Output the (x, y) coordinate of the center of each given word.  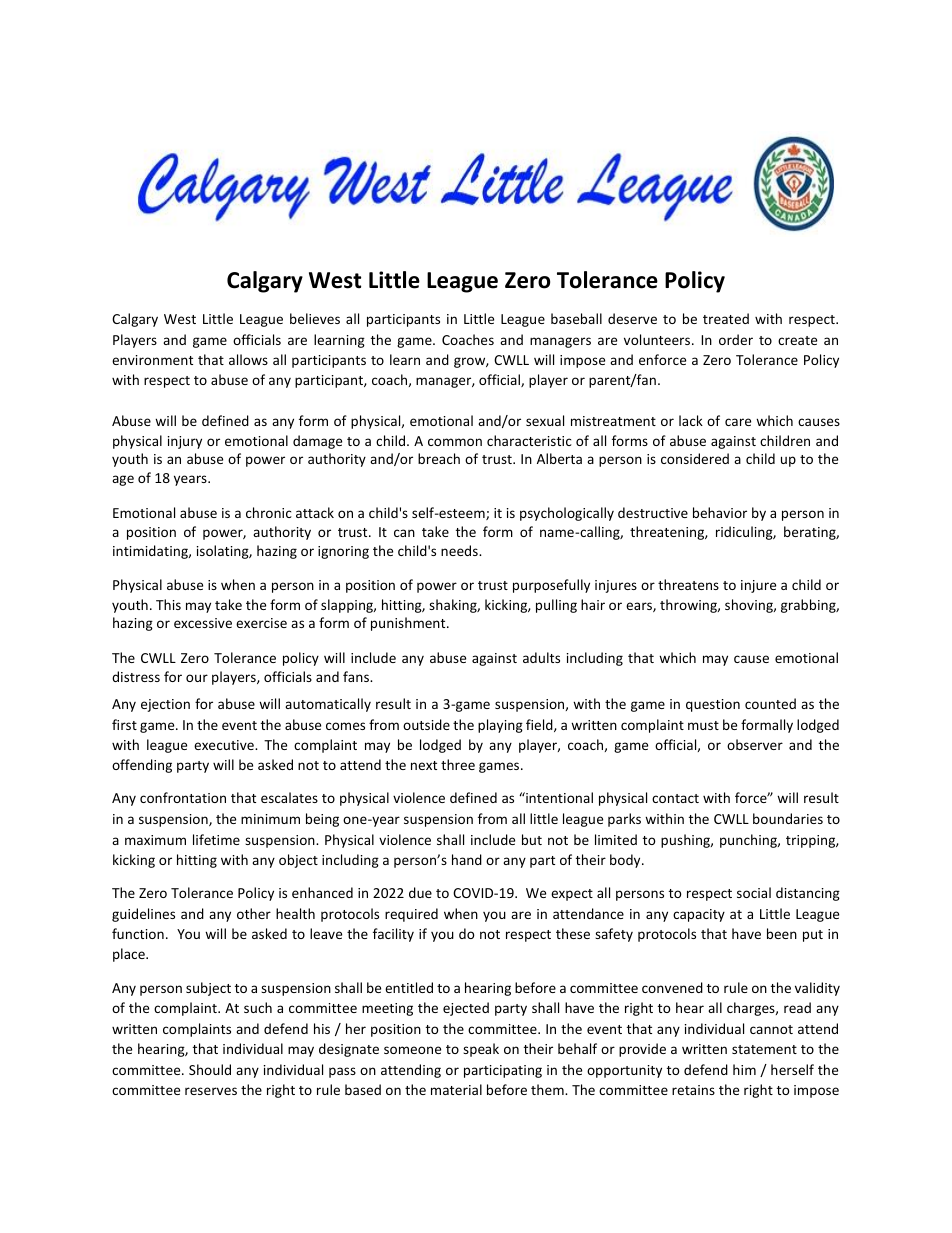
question (713, 705)
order (736, 339)
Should (210, 1069)
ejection (165, 705)
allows (248, 359)
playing (500, 726)
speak (481, 1050)
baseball (576, 318)
